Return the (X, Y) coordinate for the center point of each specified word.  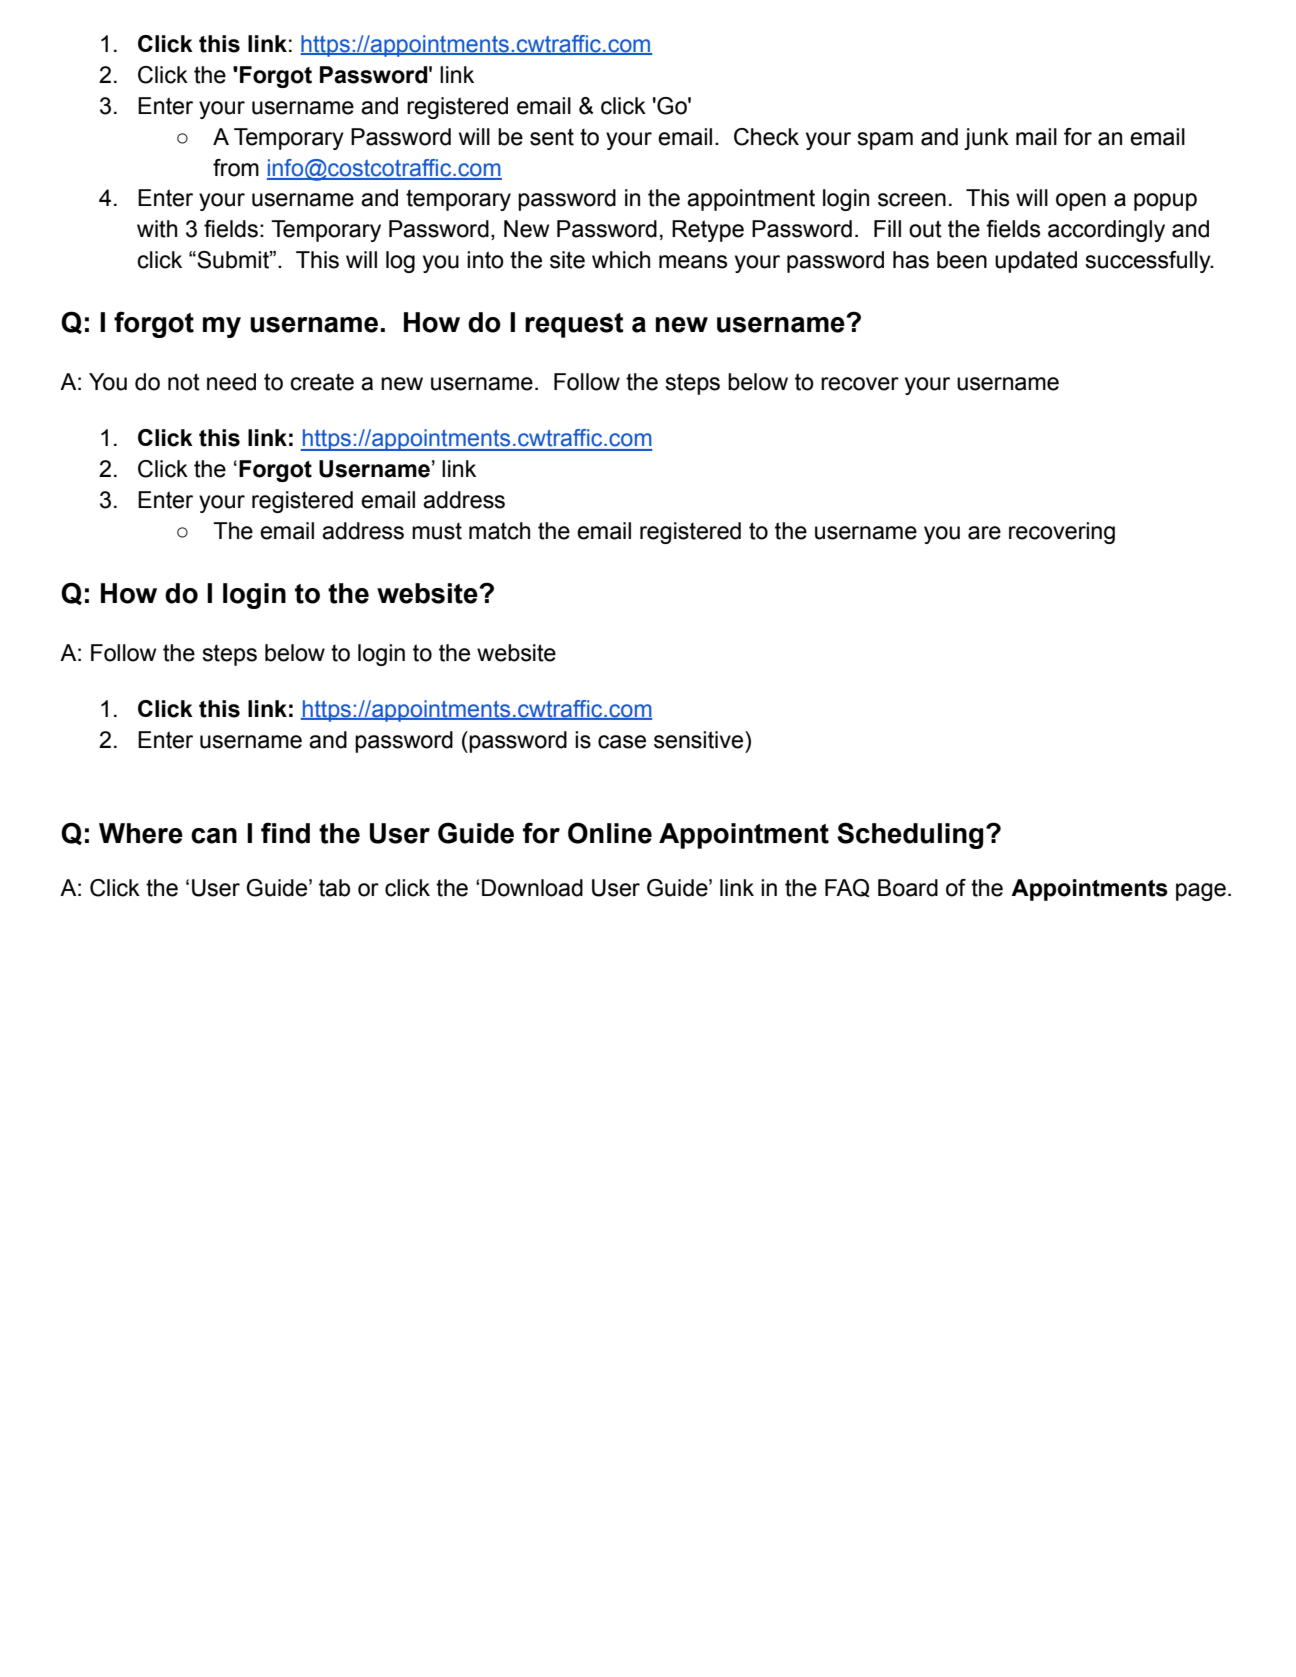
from (236, 168)
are (984, 533)
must (437, 531)
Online (610, 833)
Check (766, 137)
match (499, 531)
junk (986, 139)
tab (334, 888)
